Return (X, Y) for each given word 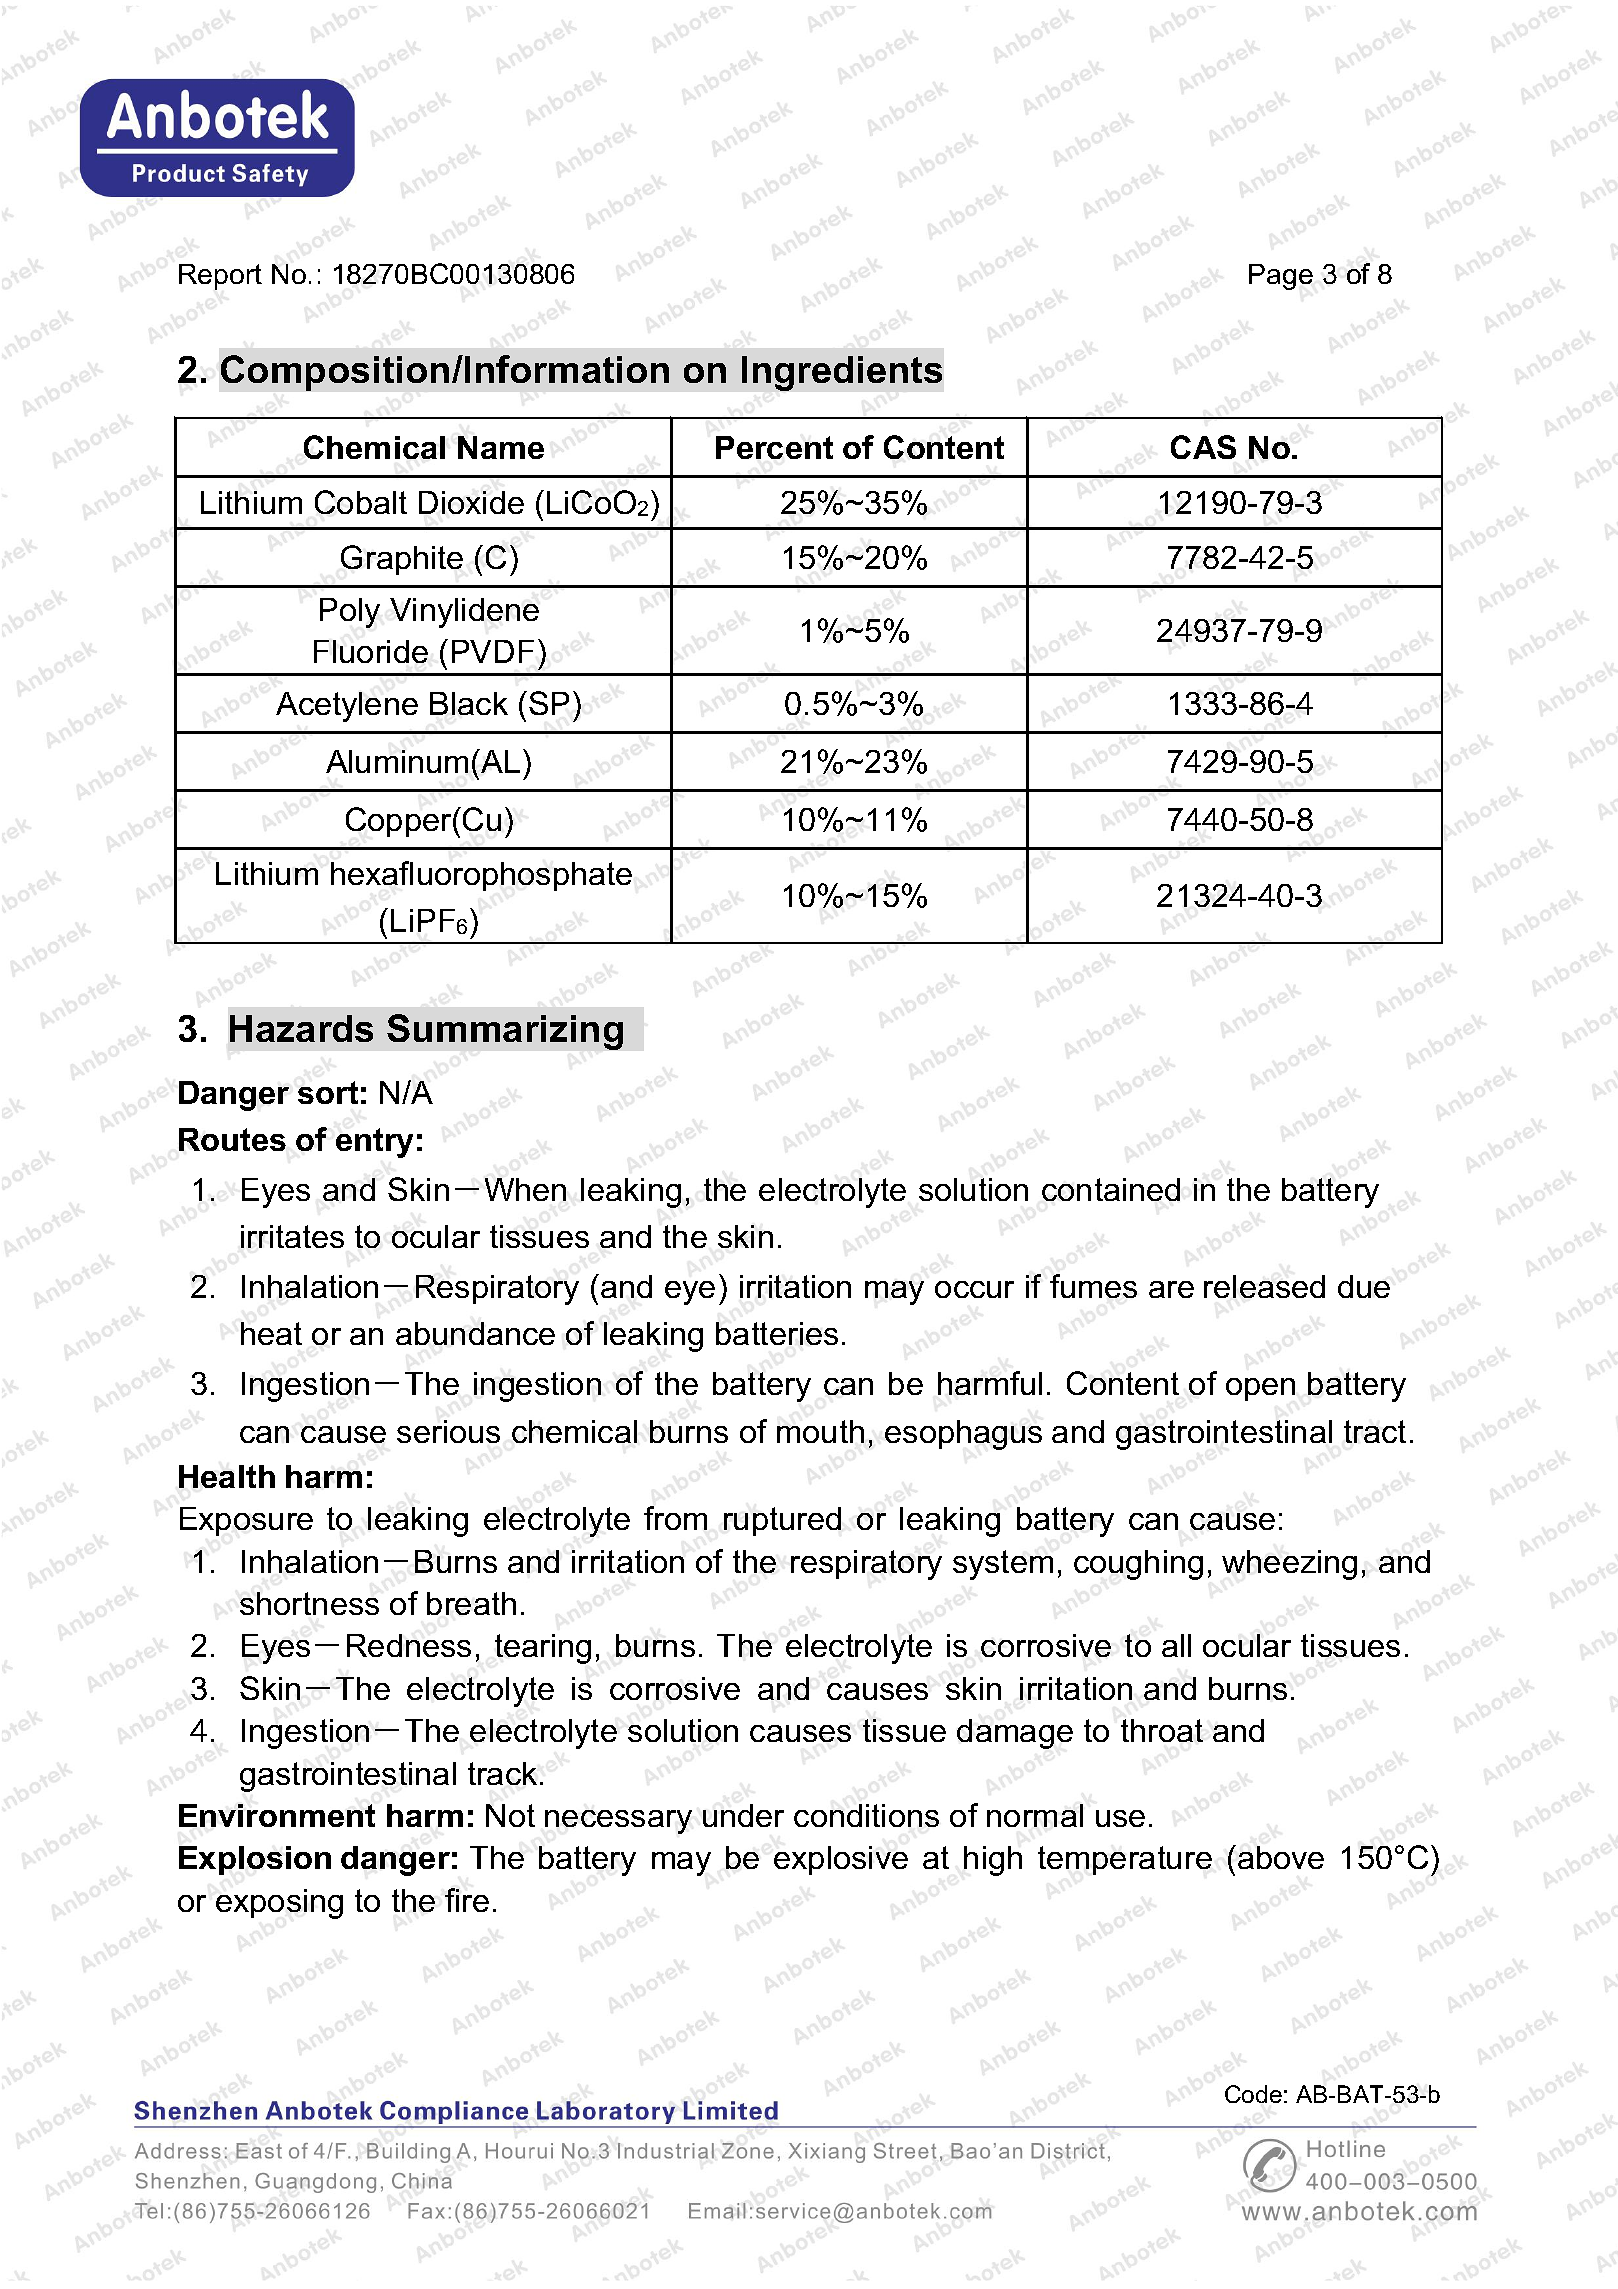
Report (220, 277)
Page (1281, 277)
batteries (777, 1333)
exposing (279, 1904)
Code (1253, 2094)
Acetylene (347, 707)
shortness (309, 1603)
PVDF (493, 651)
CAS (1203, 447)
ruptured (782, 1521)
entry (374, 1143)
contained (1111, 1189)
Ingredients (842, 373)
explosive (841, 1860)
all (1176, 1645)
